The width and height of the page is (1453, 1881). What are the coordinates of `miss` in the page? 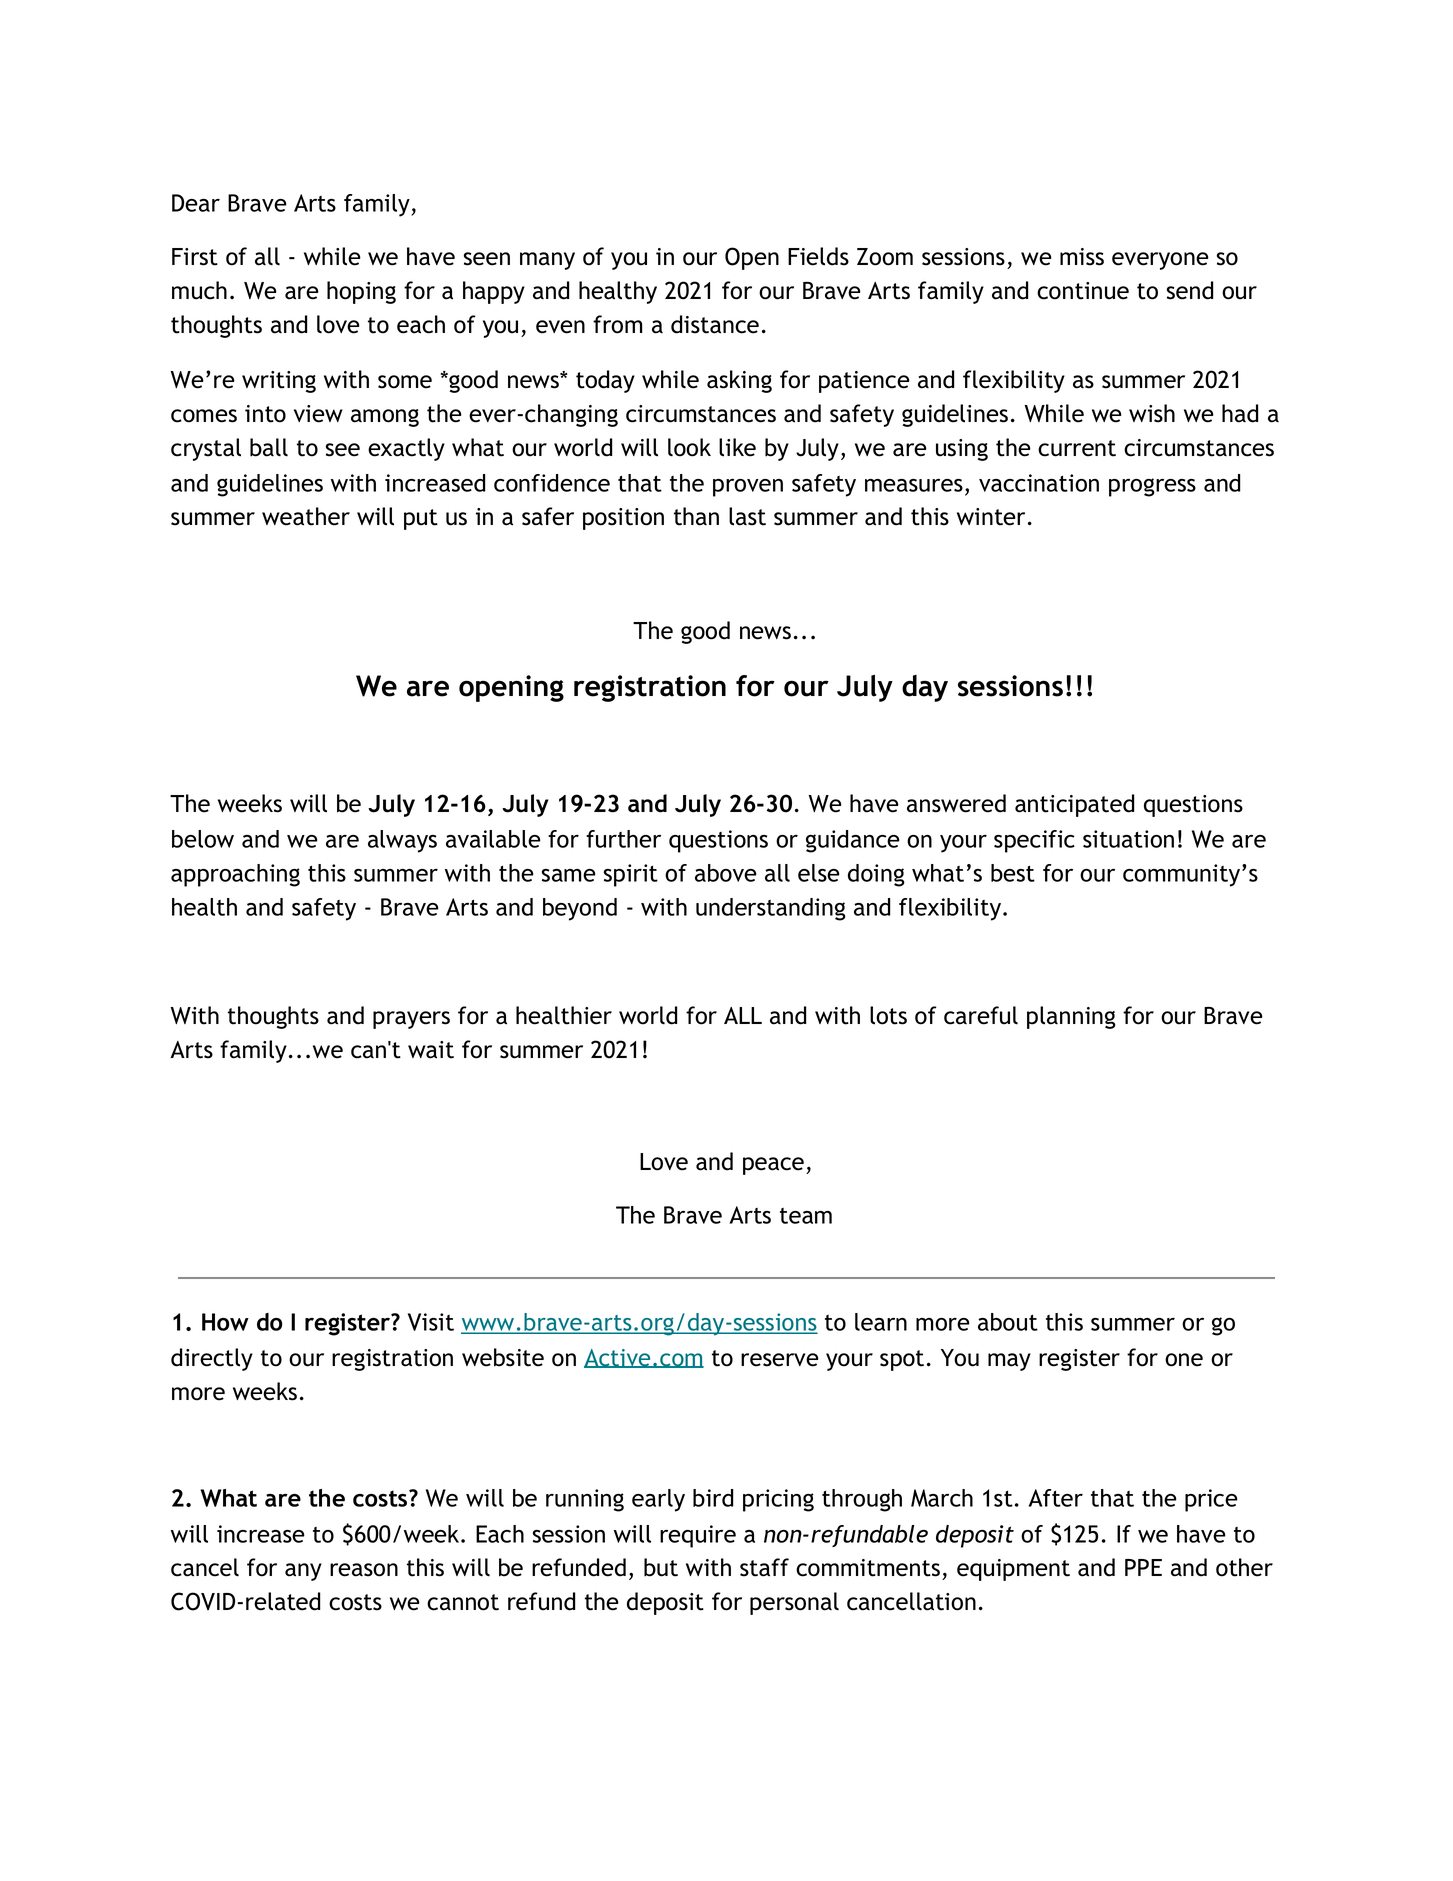 It's located at (1082, 257).
